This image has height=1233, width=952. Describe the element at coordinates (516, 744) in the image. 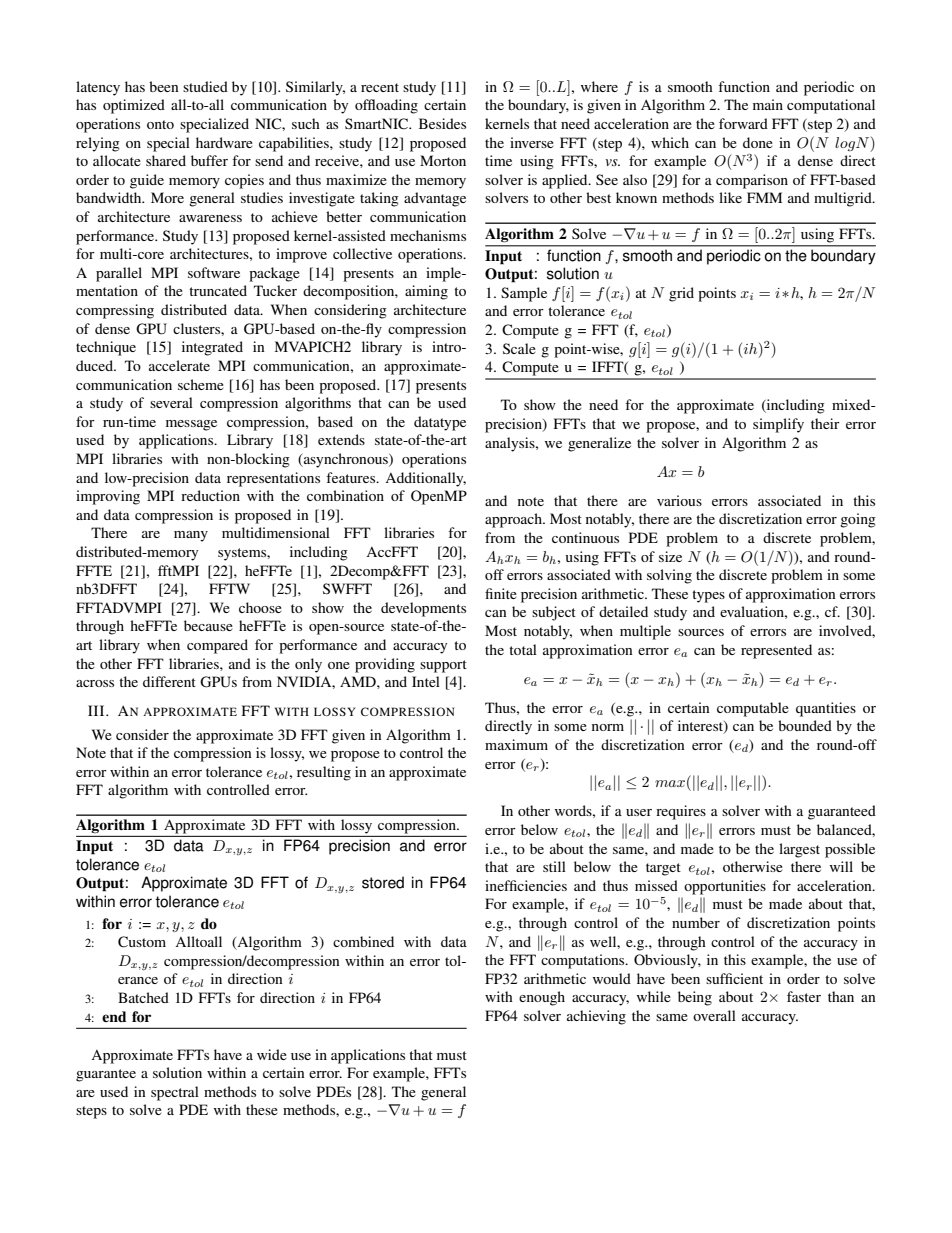

I see `maximum` at that location.
